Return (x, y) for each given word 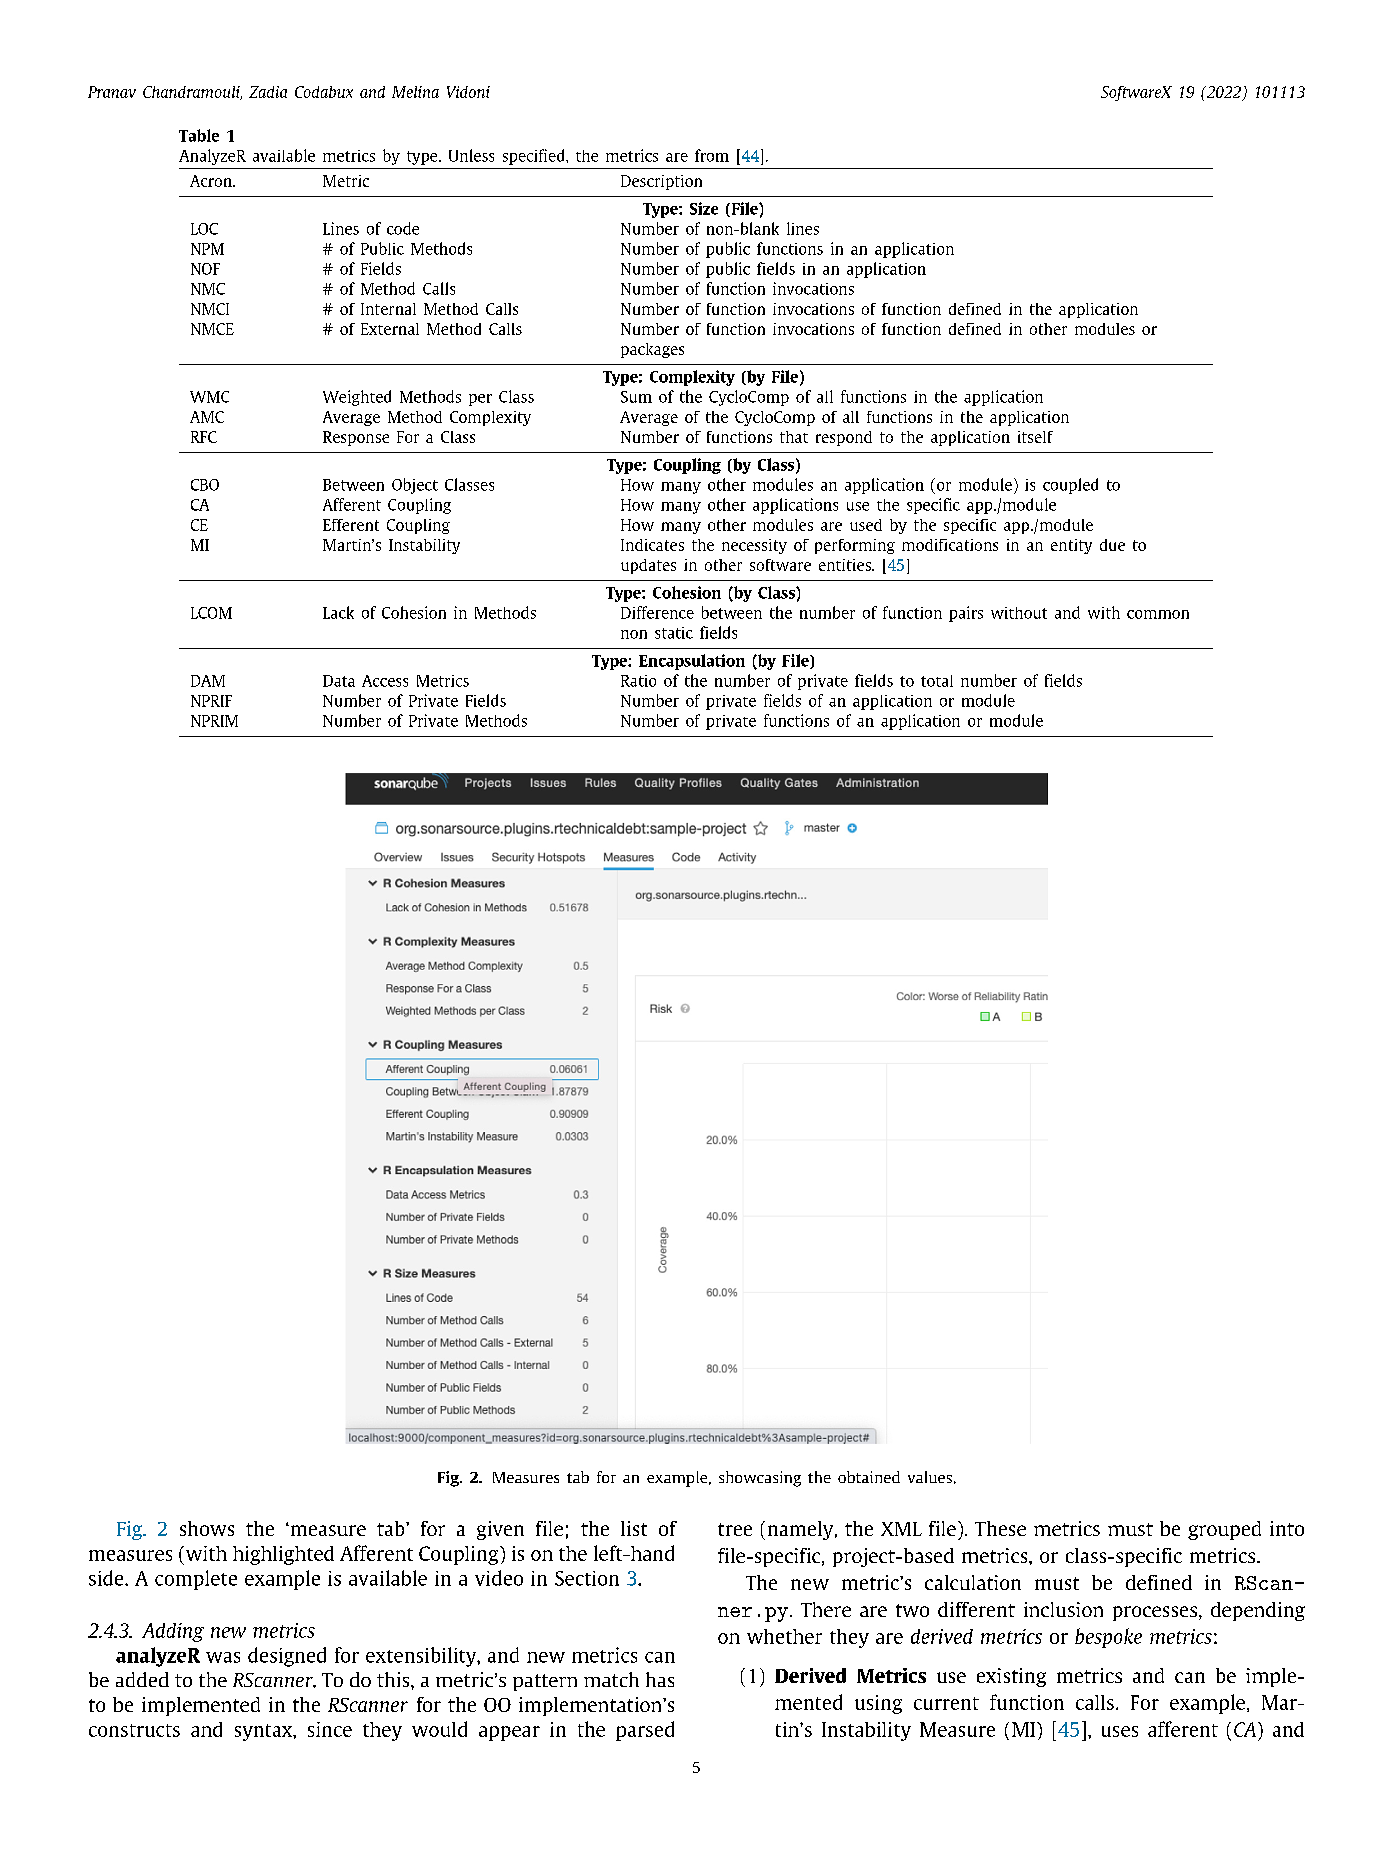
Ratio (638, 681)
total (937, 681)
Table (199, 135)
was (223, 1657)
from (712, 155)
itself (1035, 437)
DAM (208, 681)
